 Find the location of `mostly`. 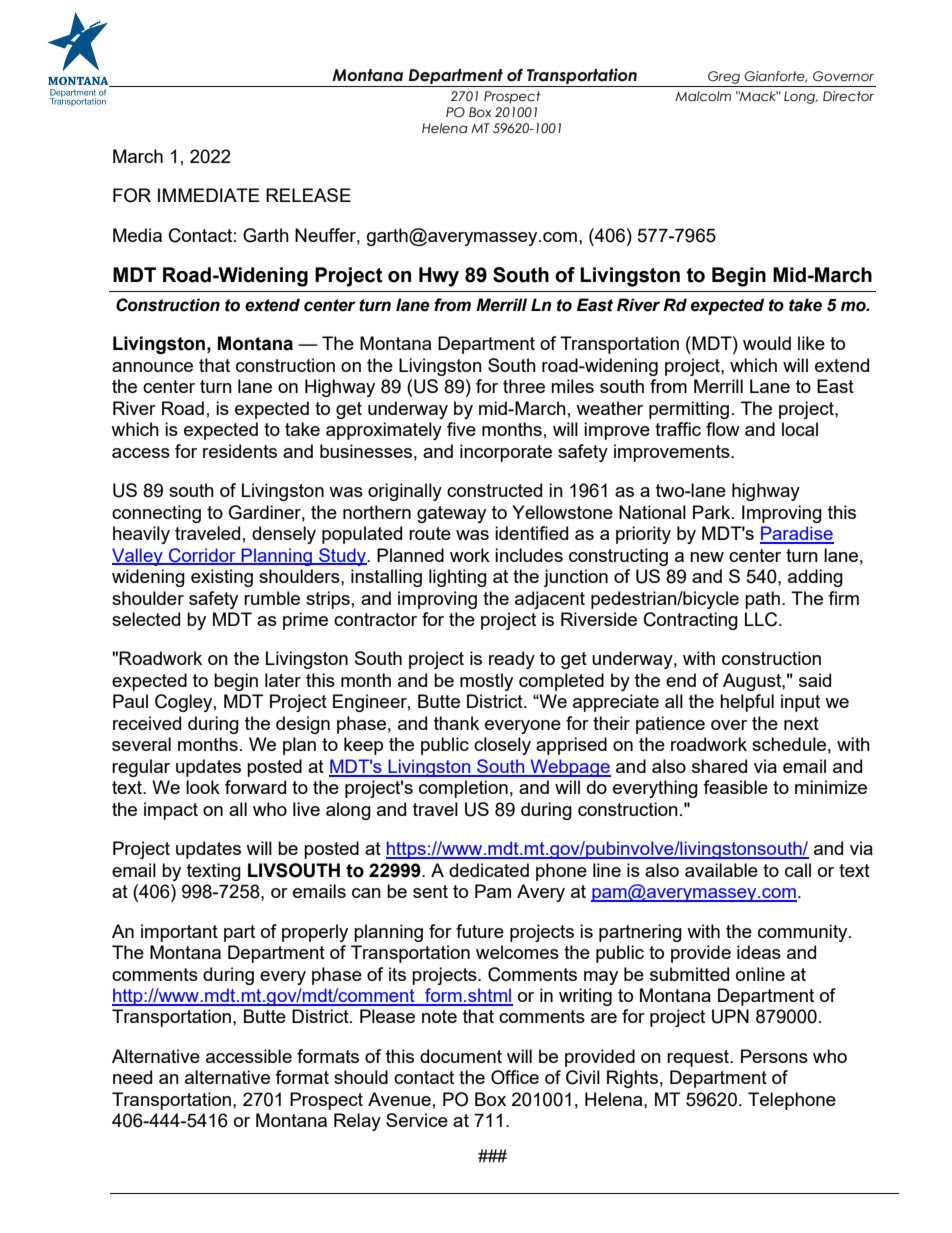

mostly is located at coordinates (486, 682).
